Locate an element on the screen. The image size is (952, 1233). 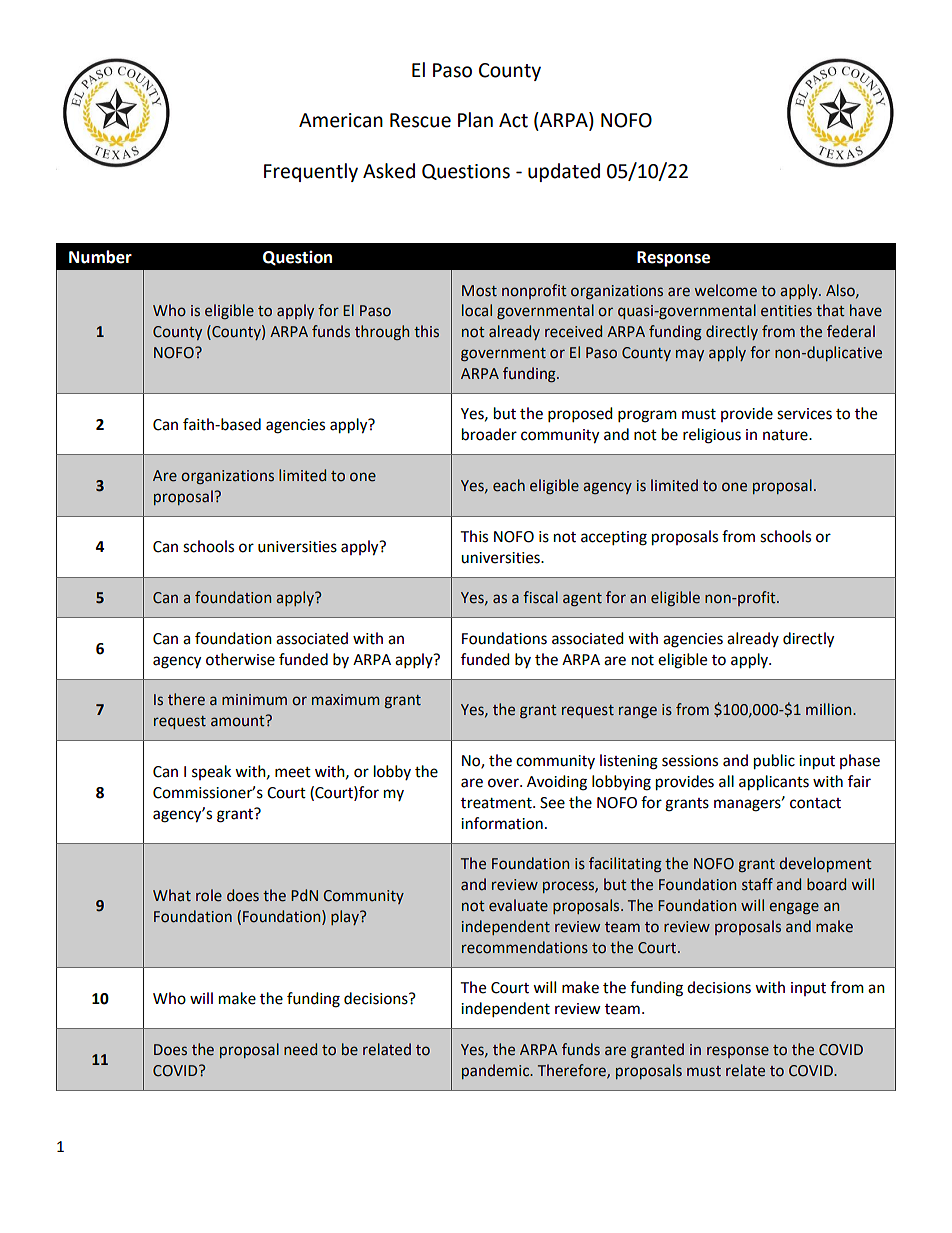
Frequently is located at coordinates (311, 172).
